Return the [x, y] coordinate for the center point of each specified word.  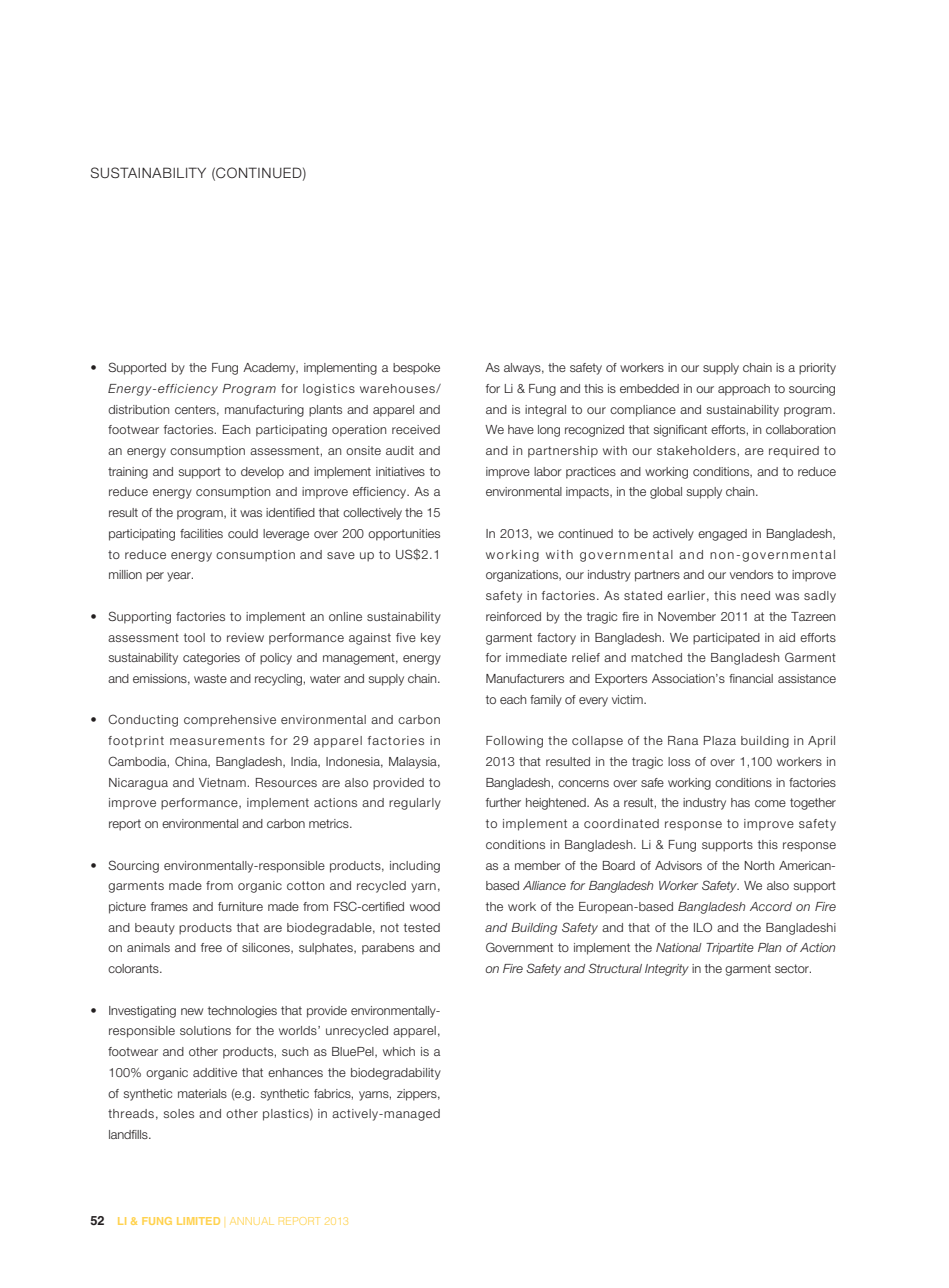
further [503, 802]
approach [744, 390]
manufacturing [264, 411]
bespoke [416, 369]
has [740, 802]
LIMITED [198, 1221]
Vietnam [223, 782]
